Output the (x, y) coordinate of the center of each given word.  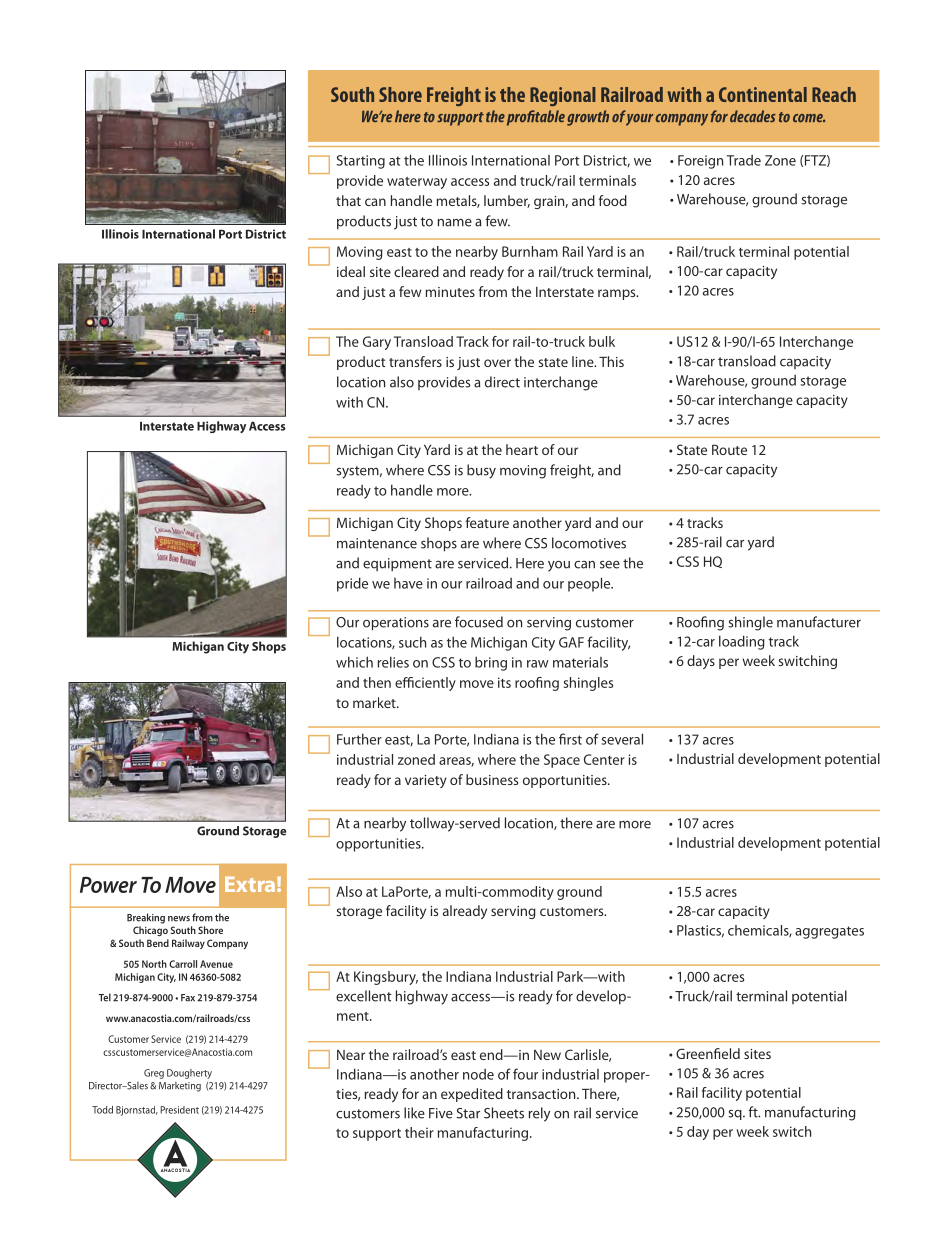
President (179, 1110)
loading (742, 642)
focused (479, 622)
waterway (417, 183)
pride (352, 584)
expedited (472, 1095)
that (348, 200)
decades (753, 116)
